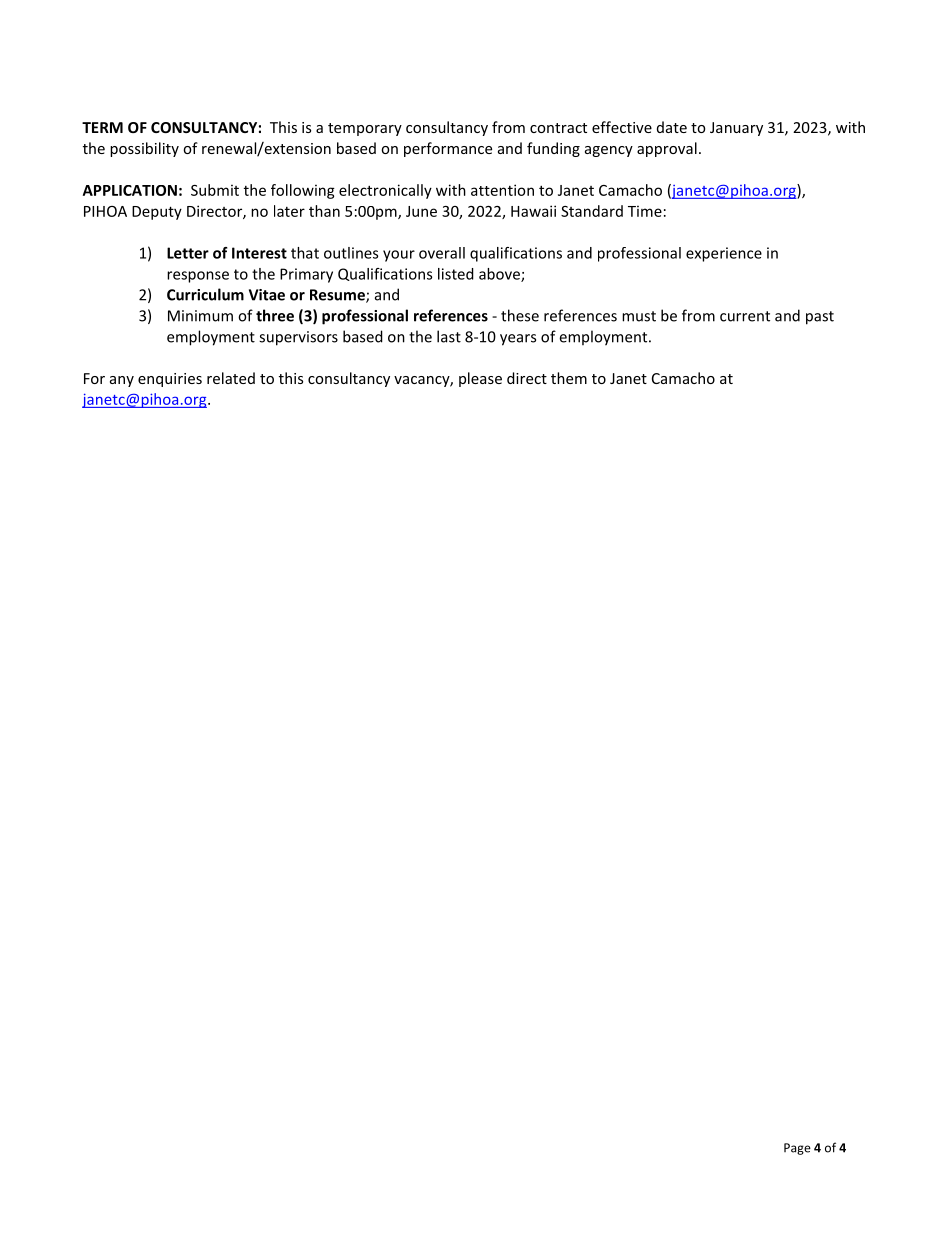  Describe the element at coordinates (448, 149) in the document. I see `performance` at that location.
